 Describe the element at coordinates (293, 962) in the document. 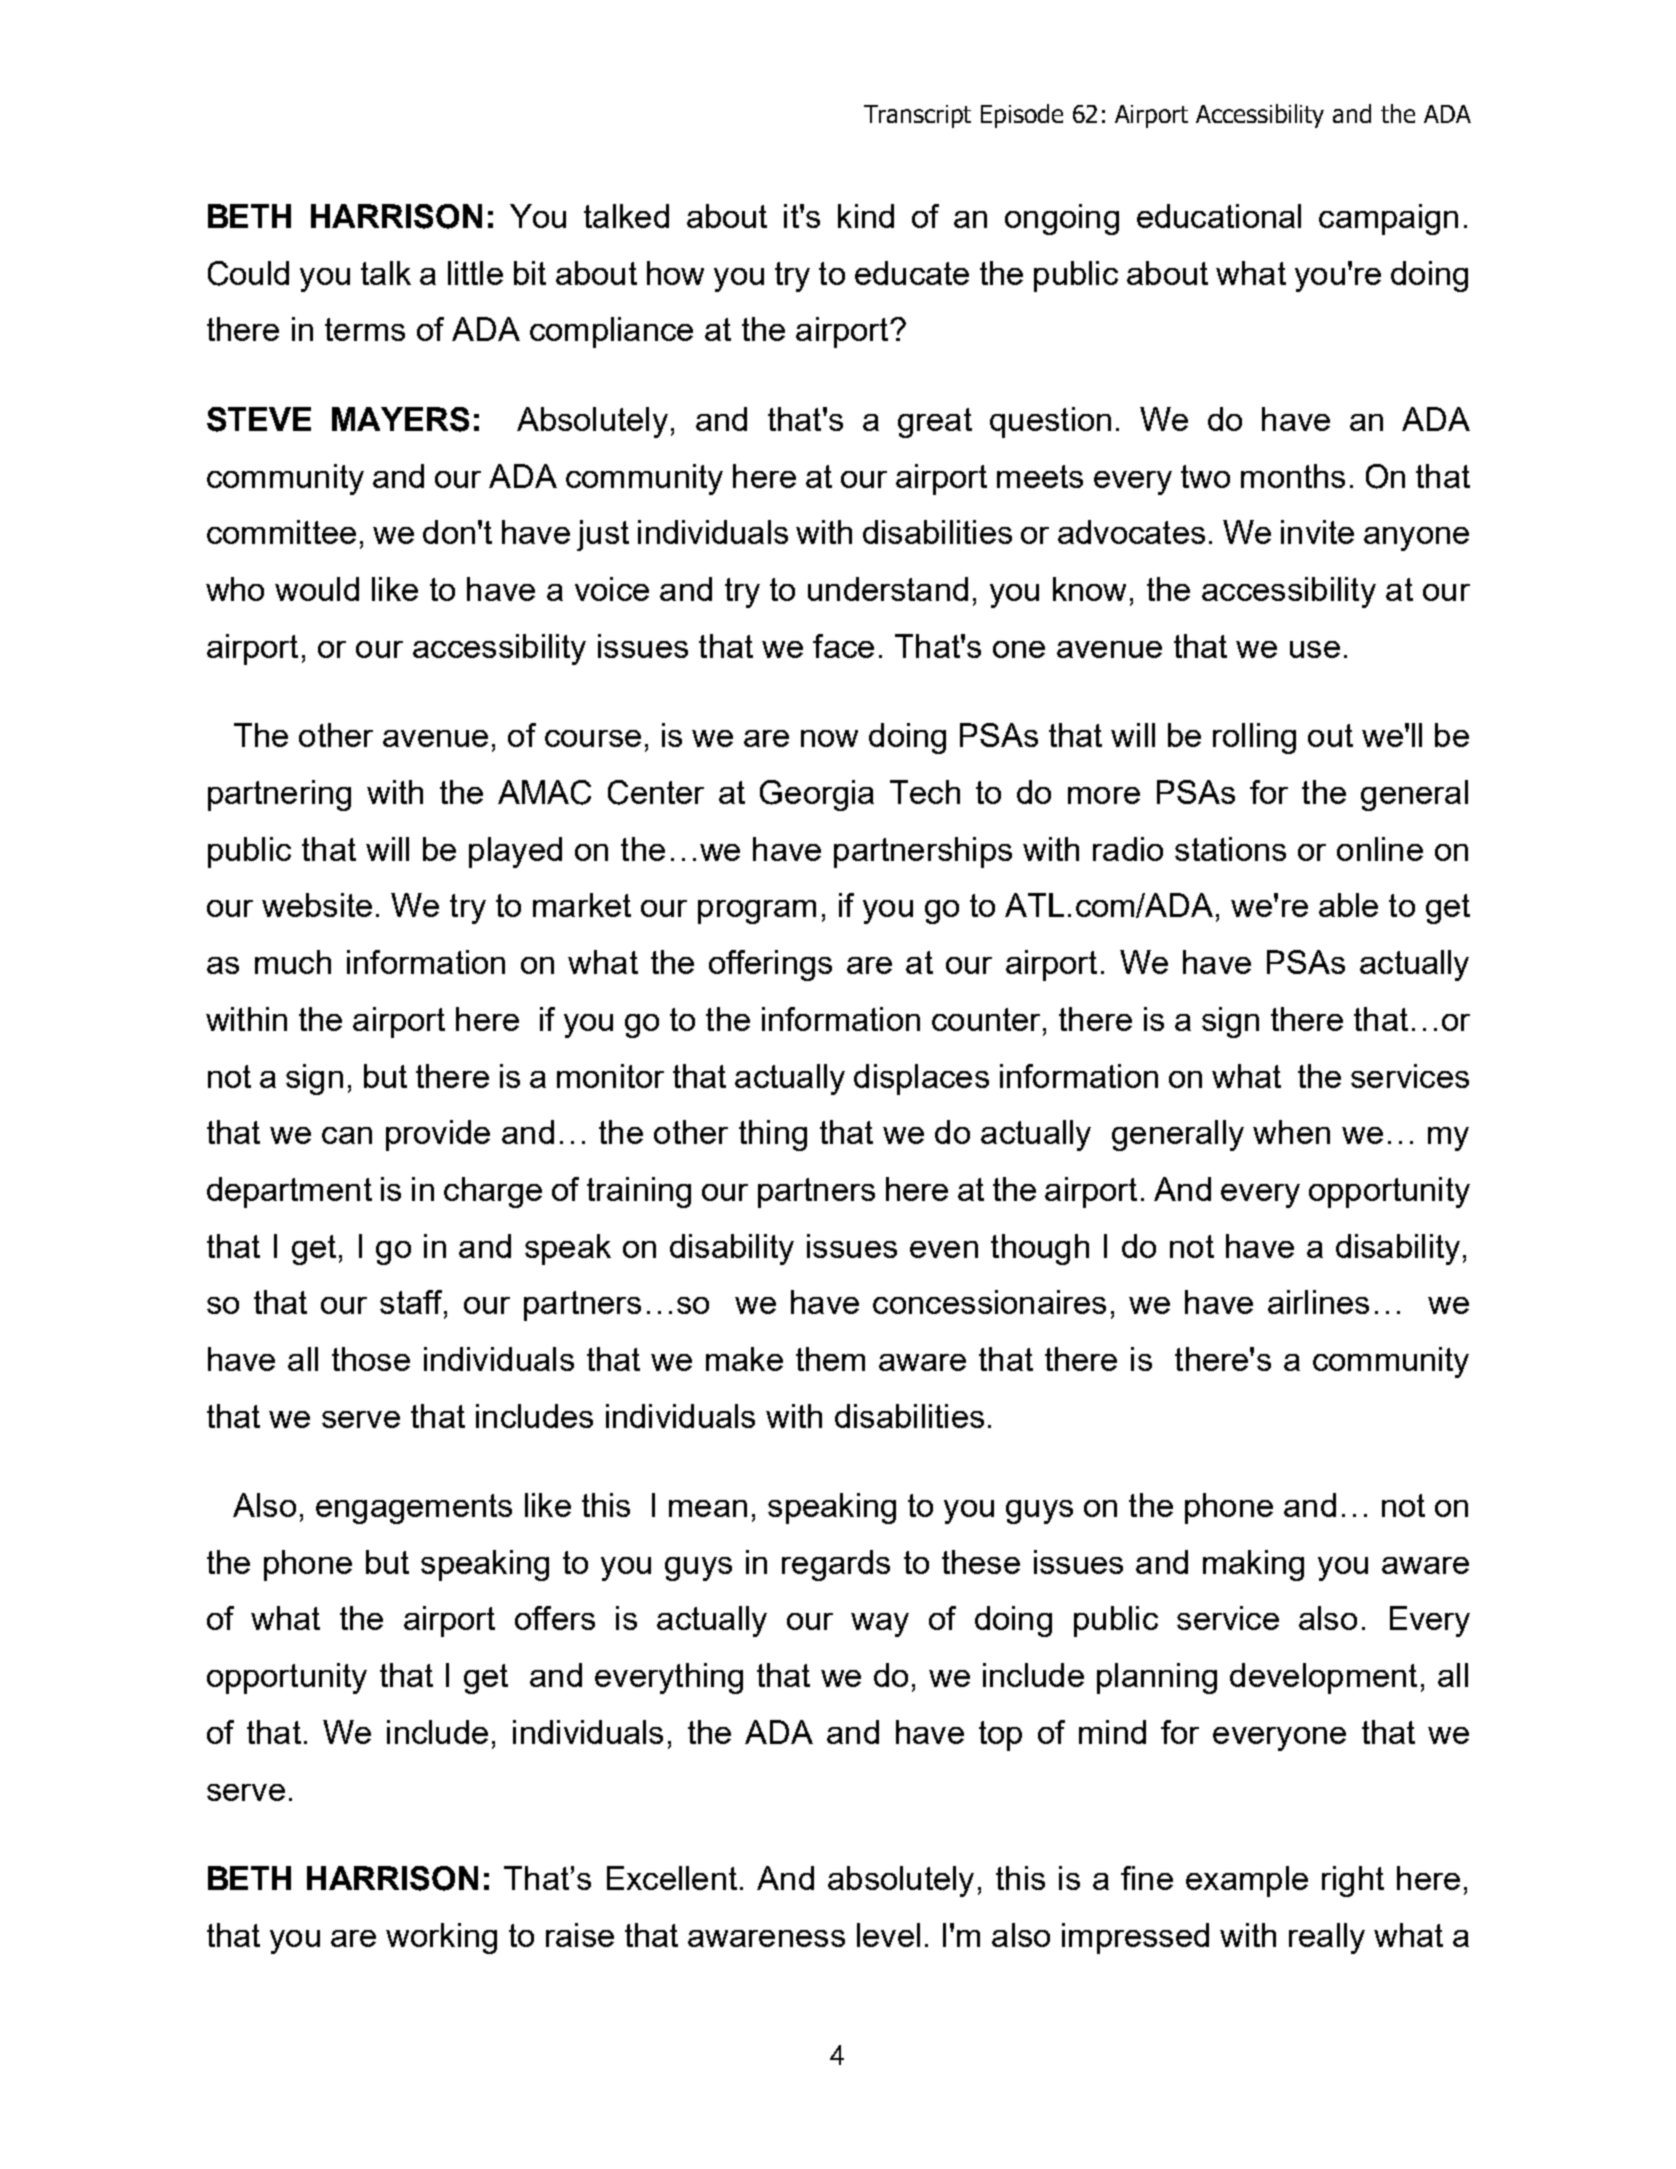

I see `much` at that location.
